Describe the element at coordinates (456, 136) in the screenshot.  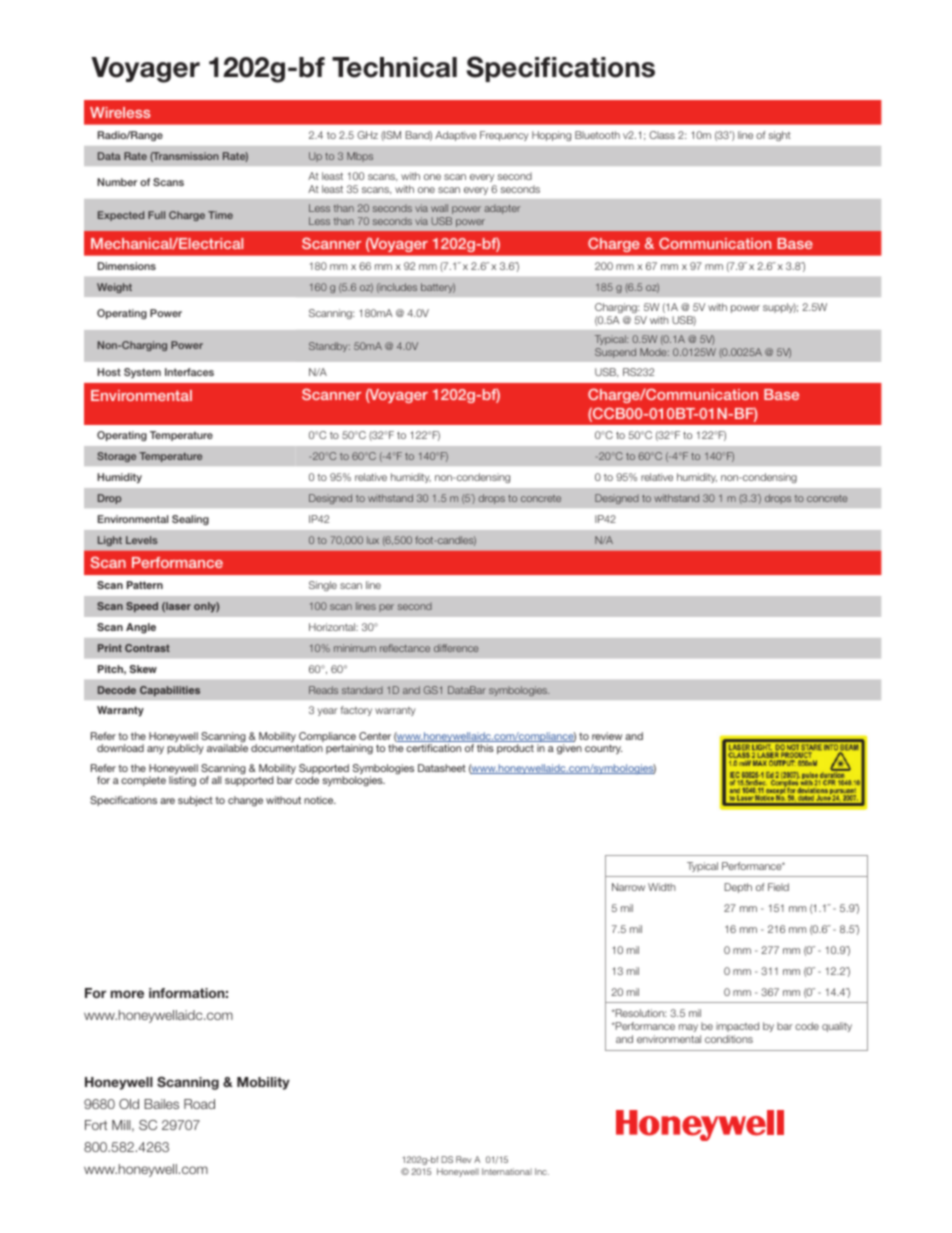
I see `Adaptive` at that location.
